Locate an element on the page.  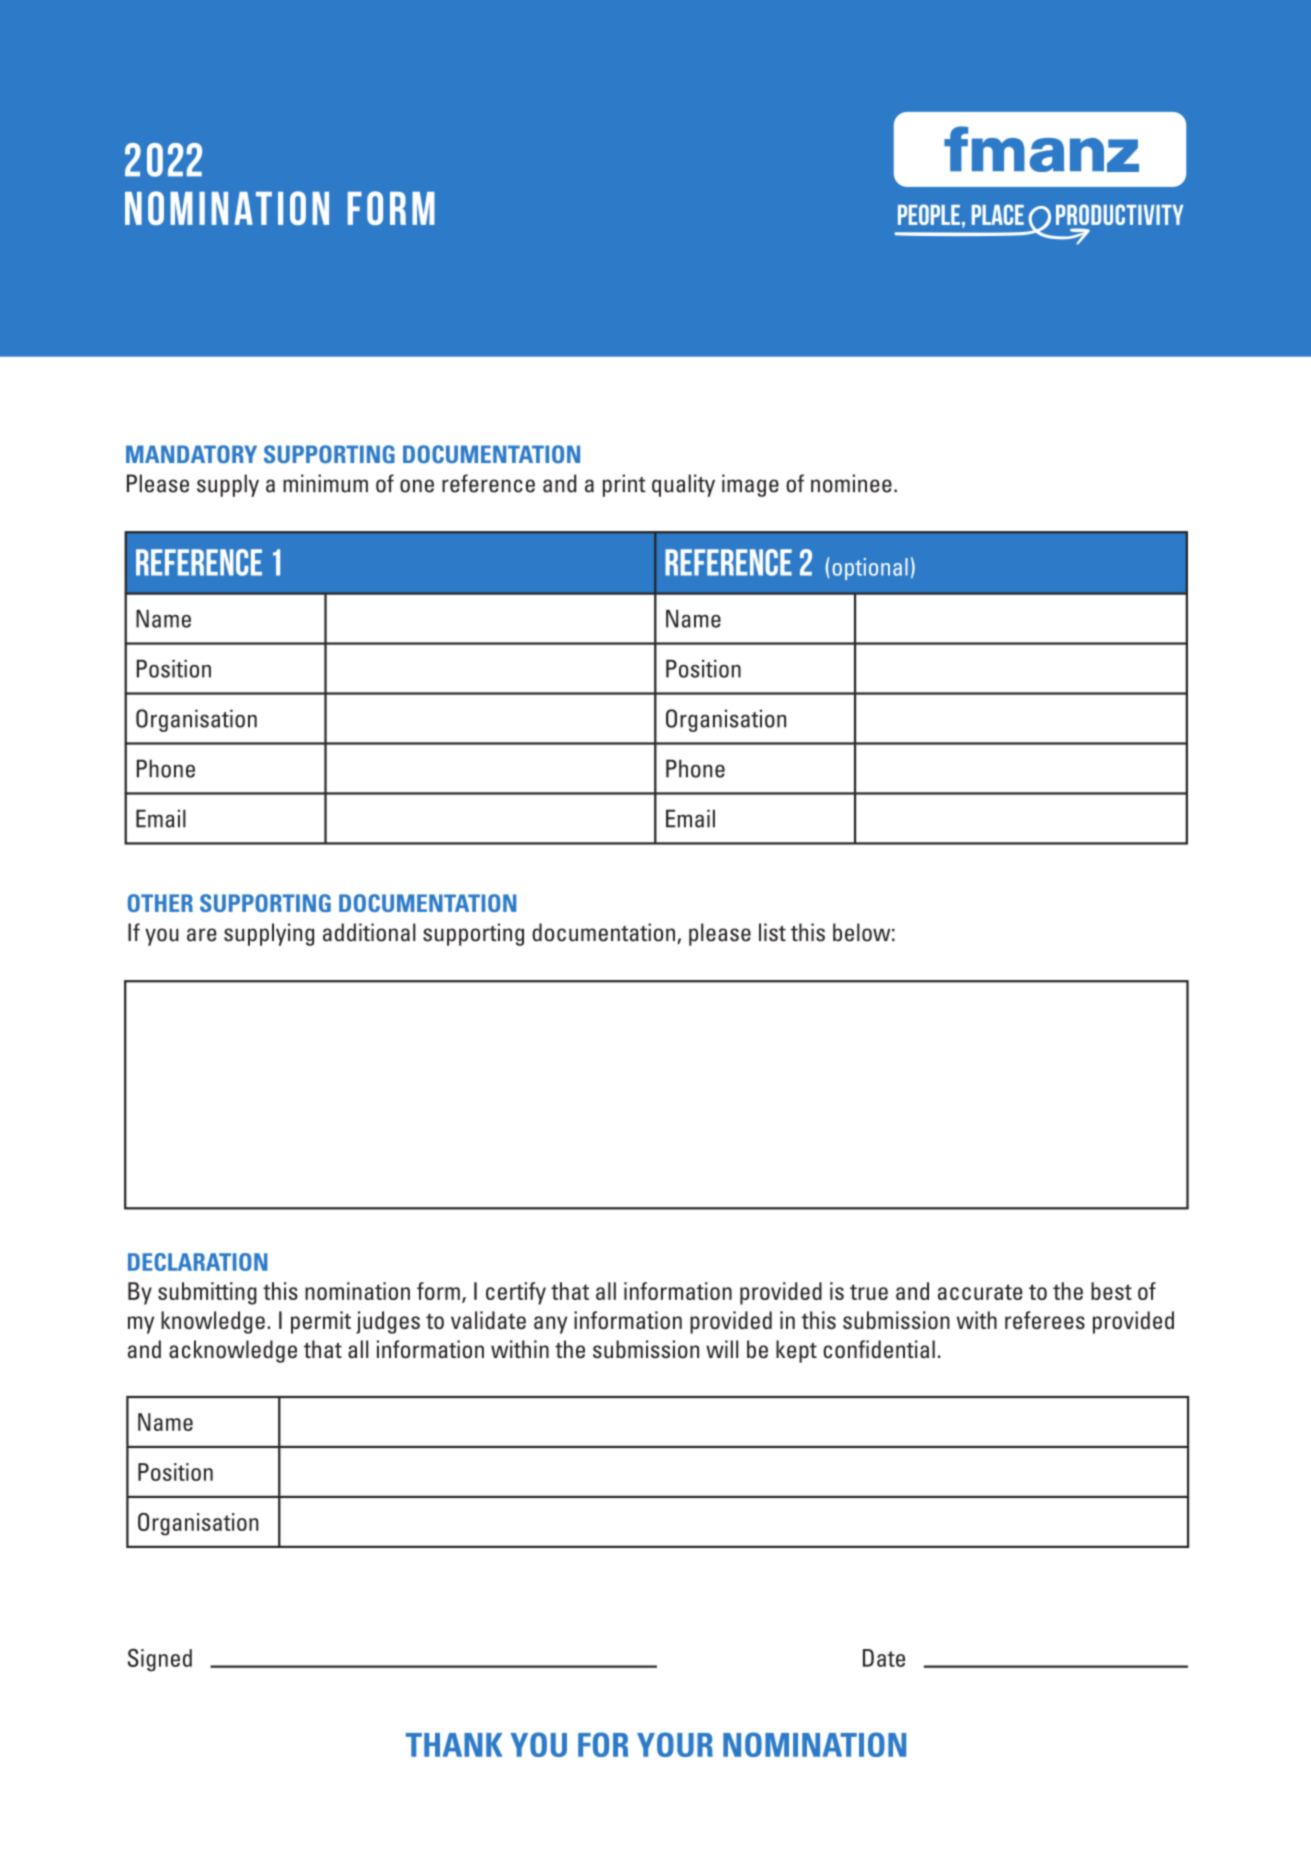
minimum is located at coordinates (325, 483).
